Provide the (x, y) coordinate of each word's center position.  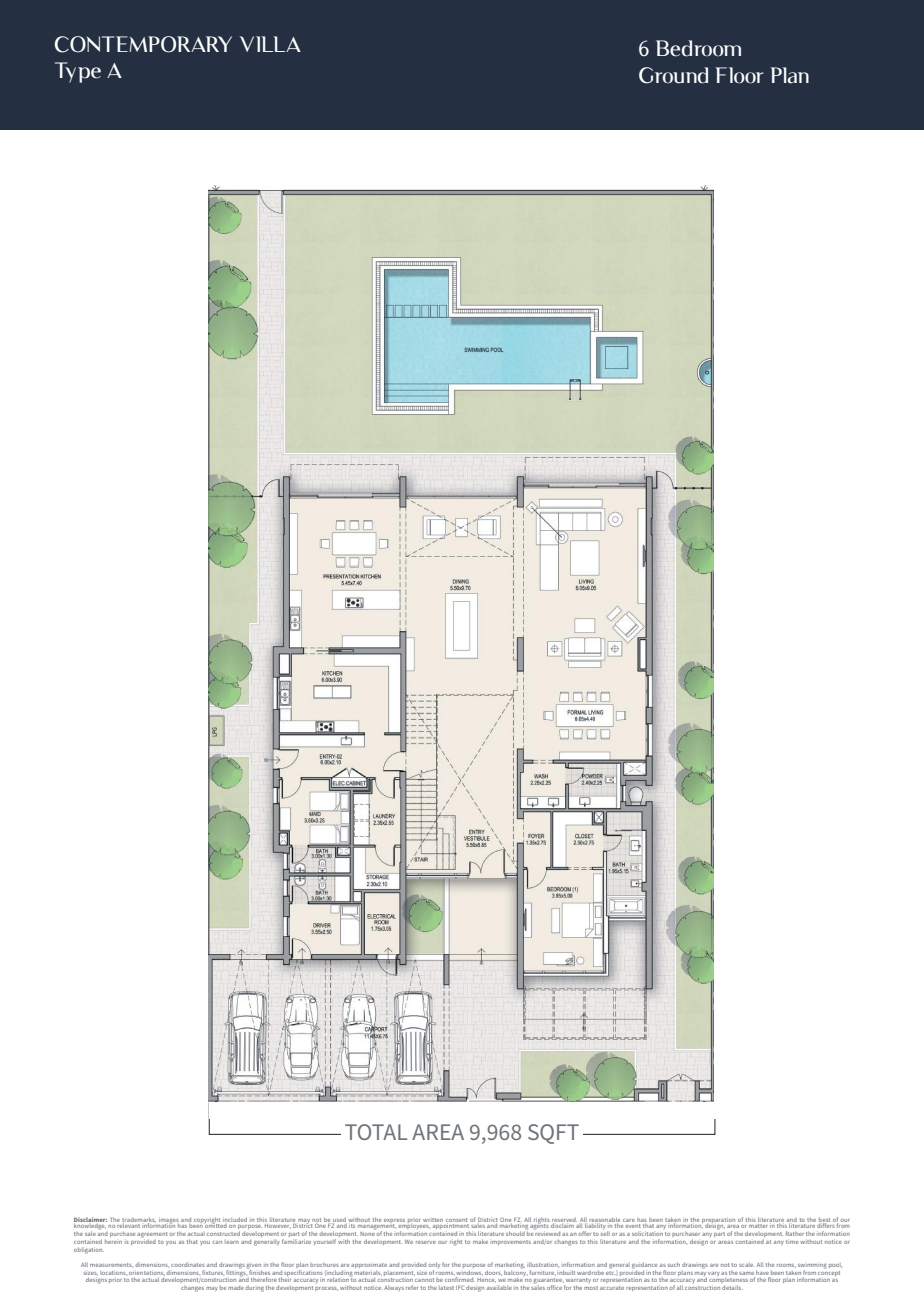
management (376, 1226)
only (434, 1265)
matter (758, 1226)
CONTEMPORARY (143, 44)
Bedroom (698, 48)
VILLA (270, 44)
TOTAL (376, 1132)
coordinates (188, 1265)
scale (747, 1265)
